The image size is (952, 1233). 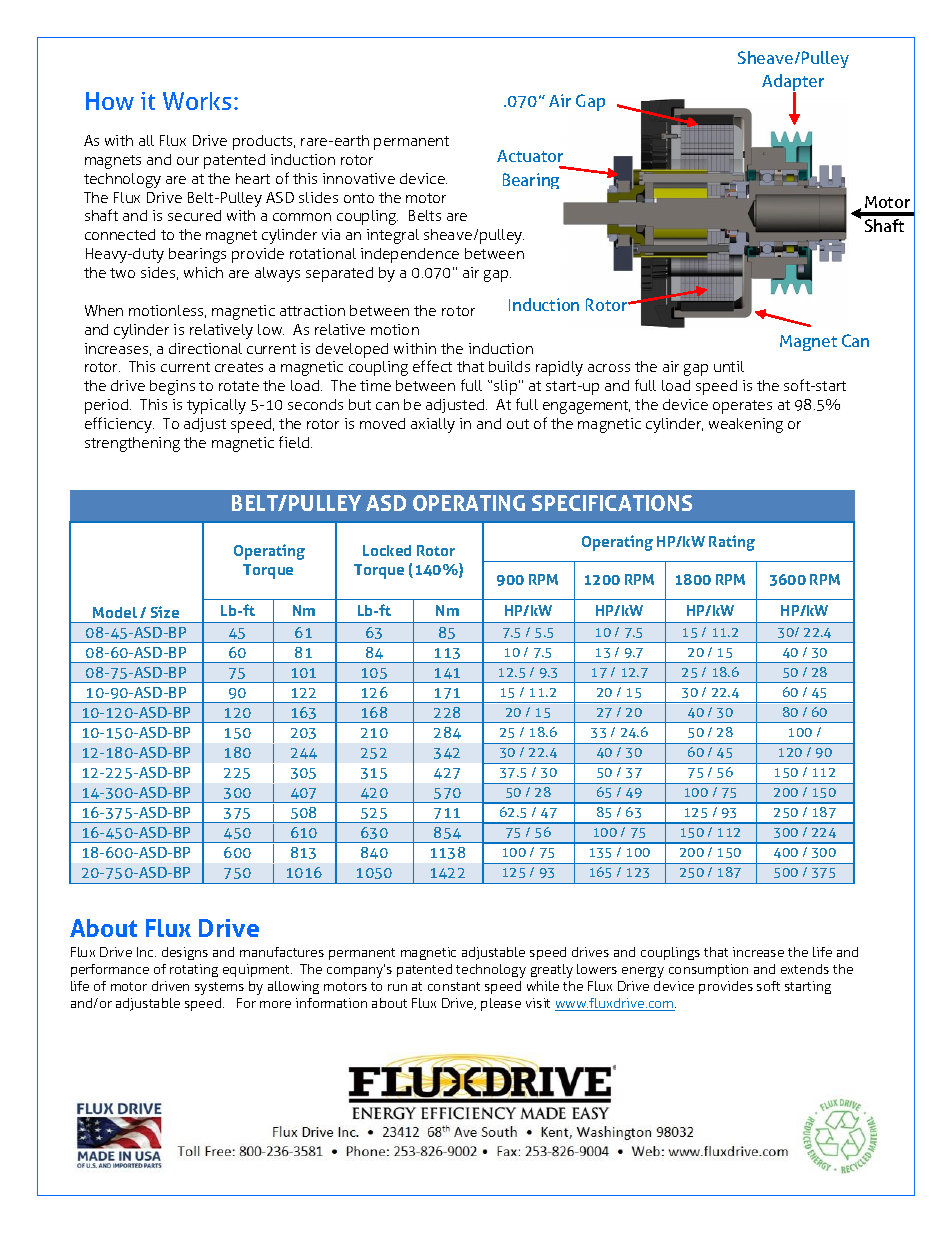 What do you see at coordinates (454, 986) in the screenshot?
I see `constant` at bounding box center [454, 986].
